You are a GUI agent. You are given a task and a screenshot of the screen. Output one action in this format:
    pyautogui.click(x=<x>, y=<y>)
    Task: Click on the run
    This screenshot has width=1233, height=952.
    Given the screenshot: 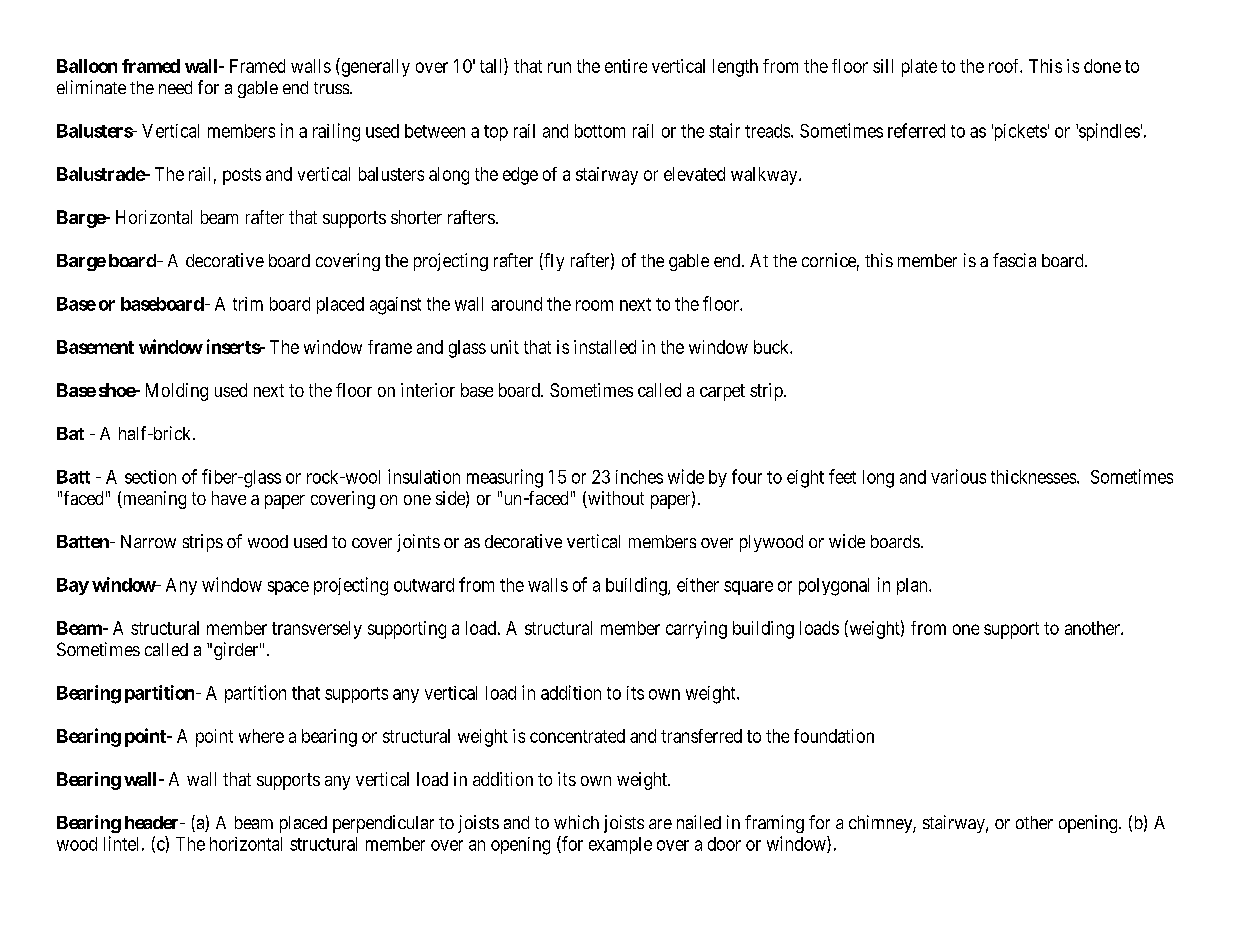 What is the action you would take?
    pyautogui.click(x=559, y=67)
